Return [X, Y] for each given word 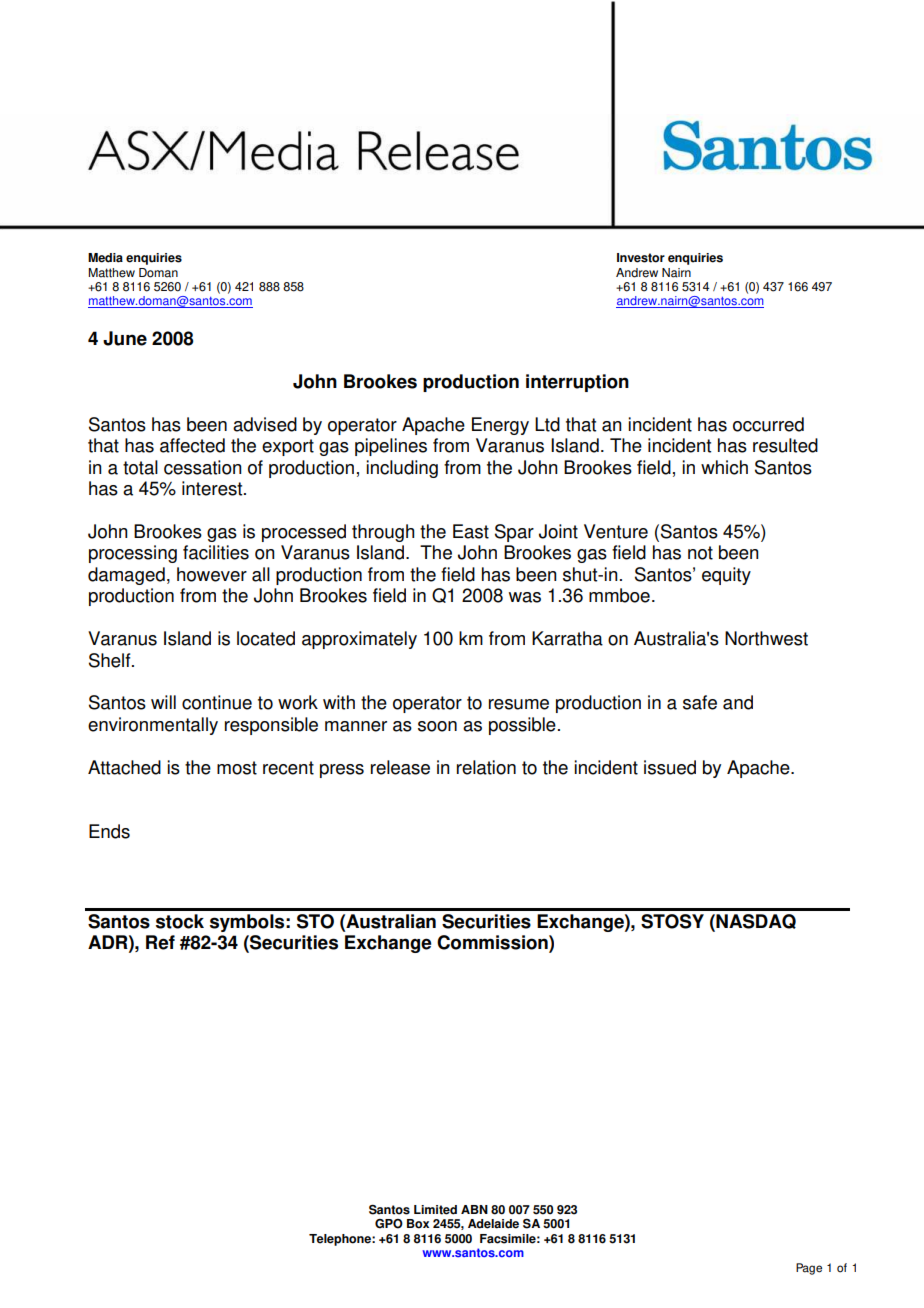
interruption [577, 383]
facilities [216, 552]
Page [809, 1269]
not [700, 553]
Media [105, 258]
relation [486, 767]
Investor [641, 258]
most [237, 768]
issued [670, 767]
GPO [389, 1224]
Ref [160, 942]
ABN [474, 1209]
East [471, 531]
